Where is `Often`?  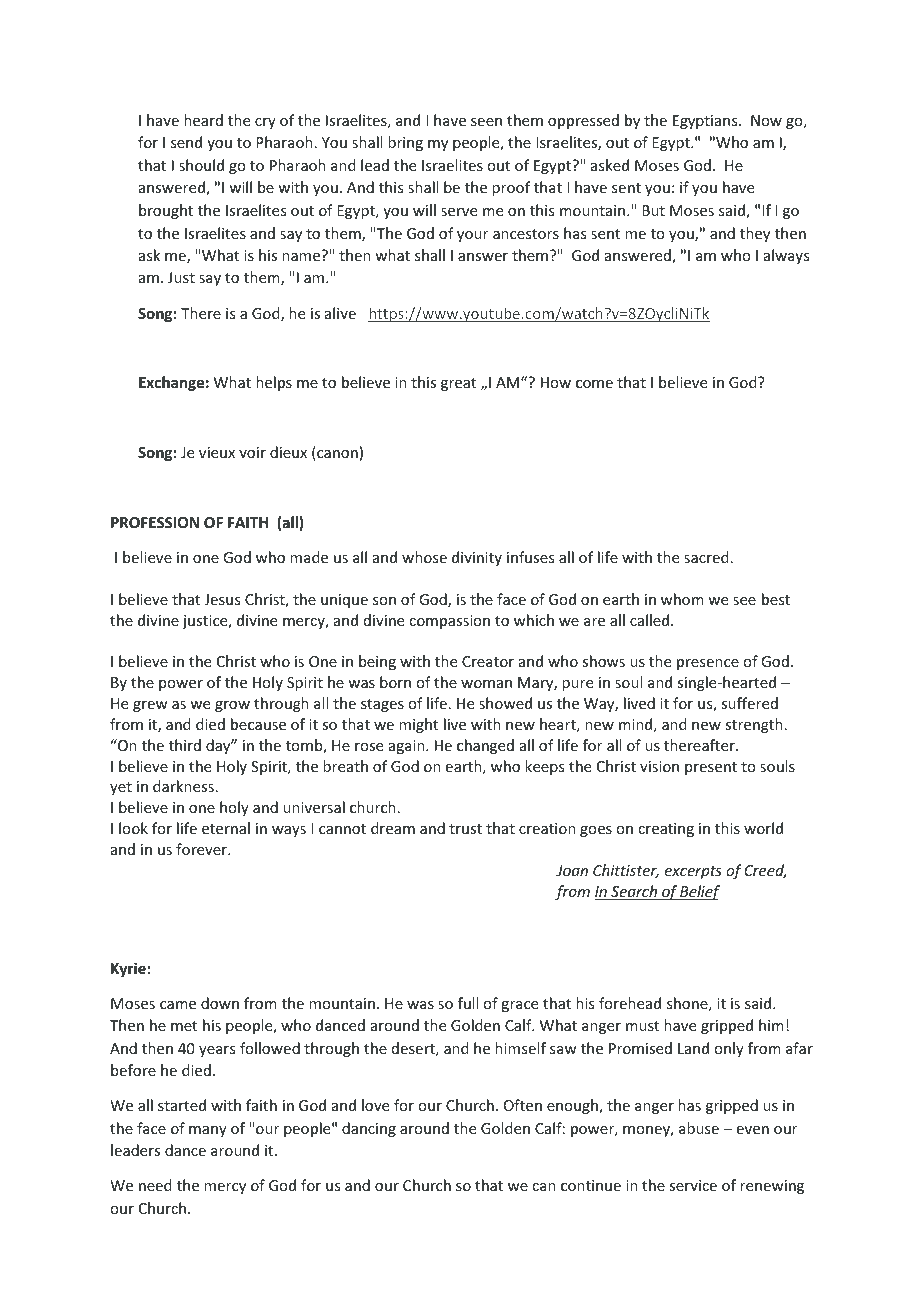 Often is located at coordinates (523, 1105).
